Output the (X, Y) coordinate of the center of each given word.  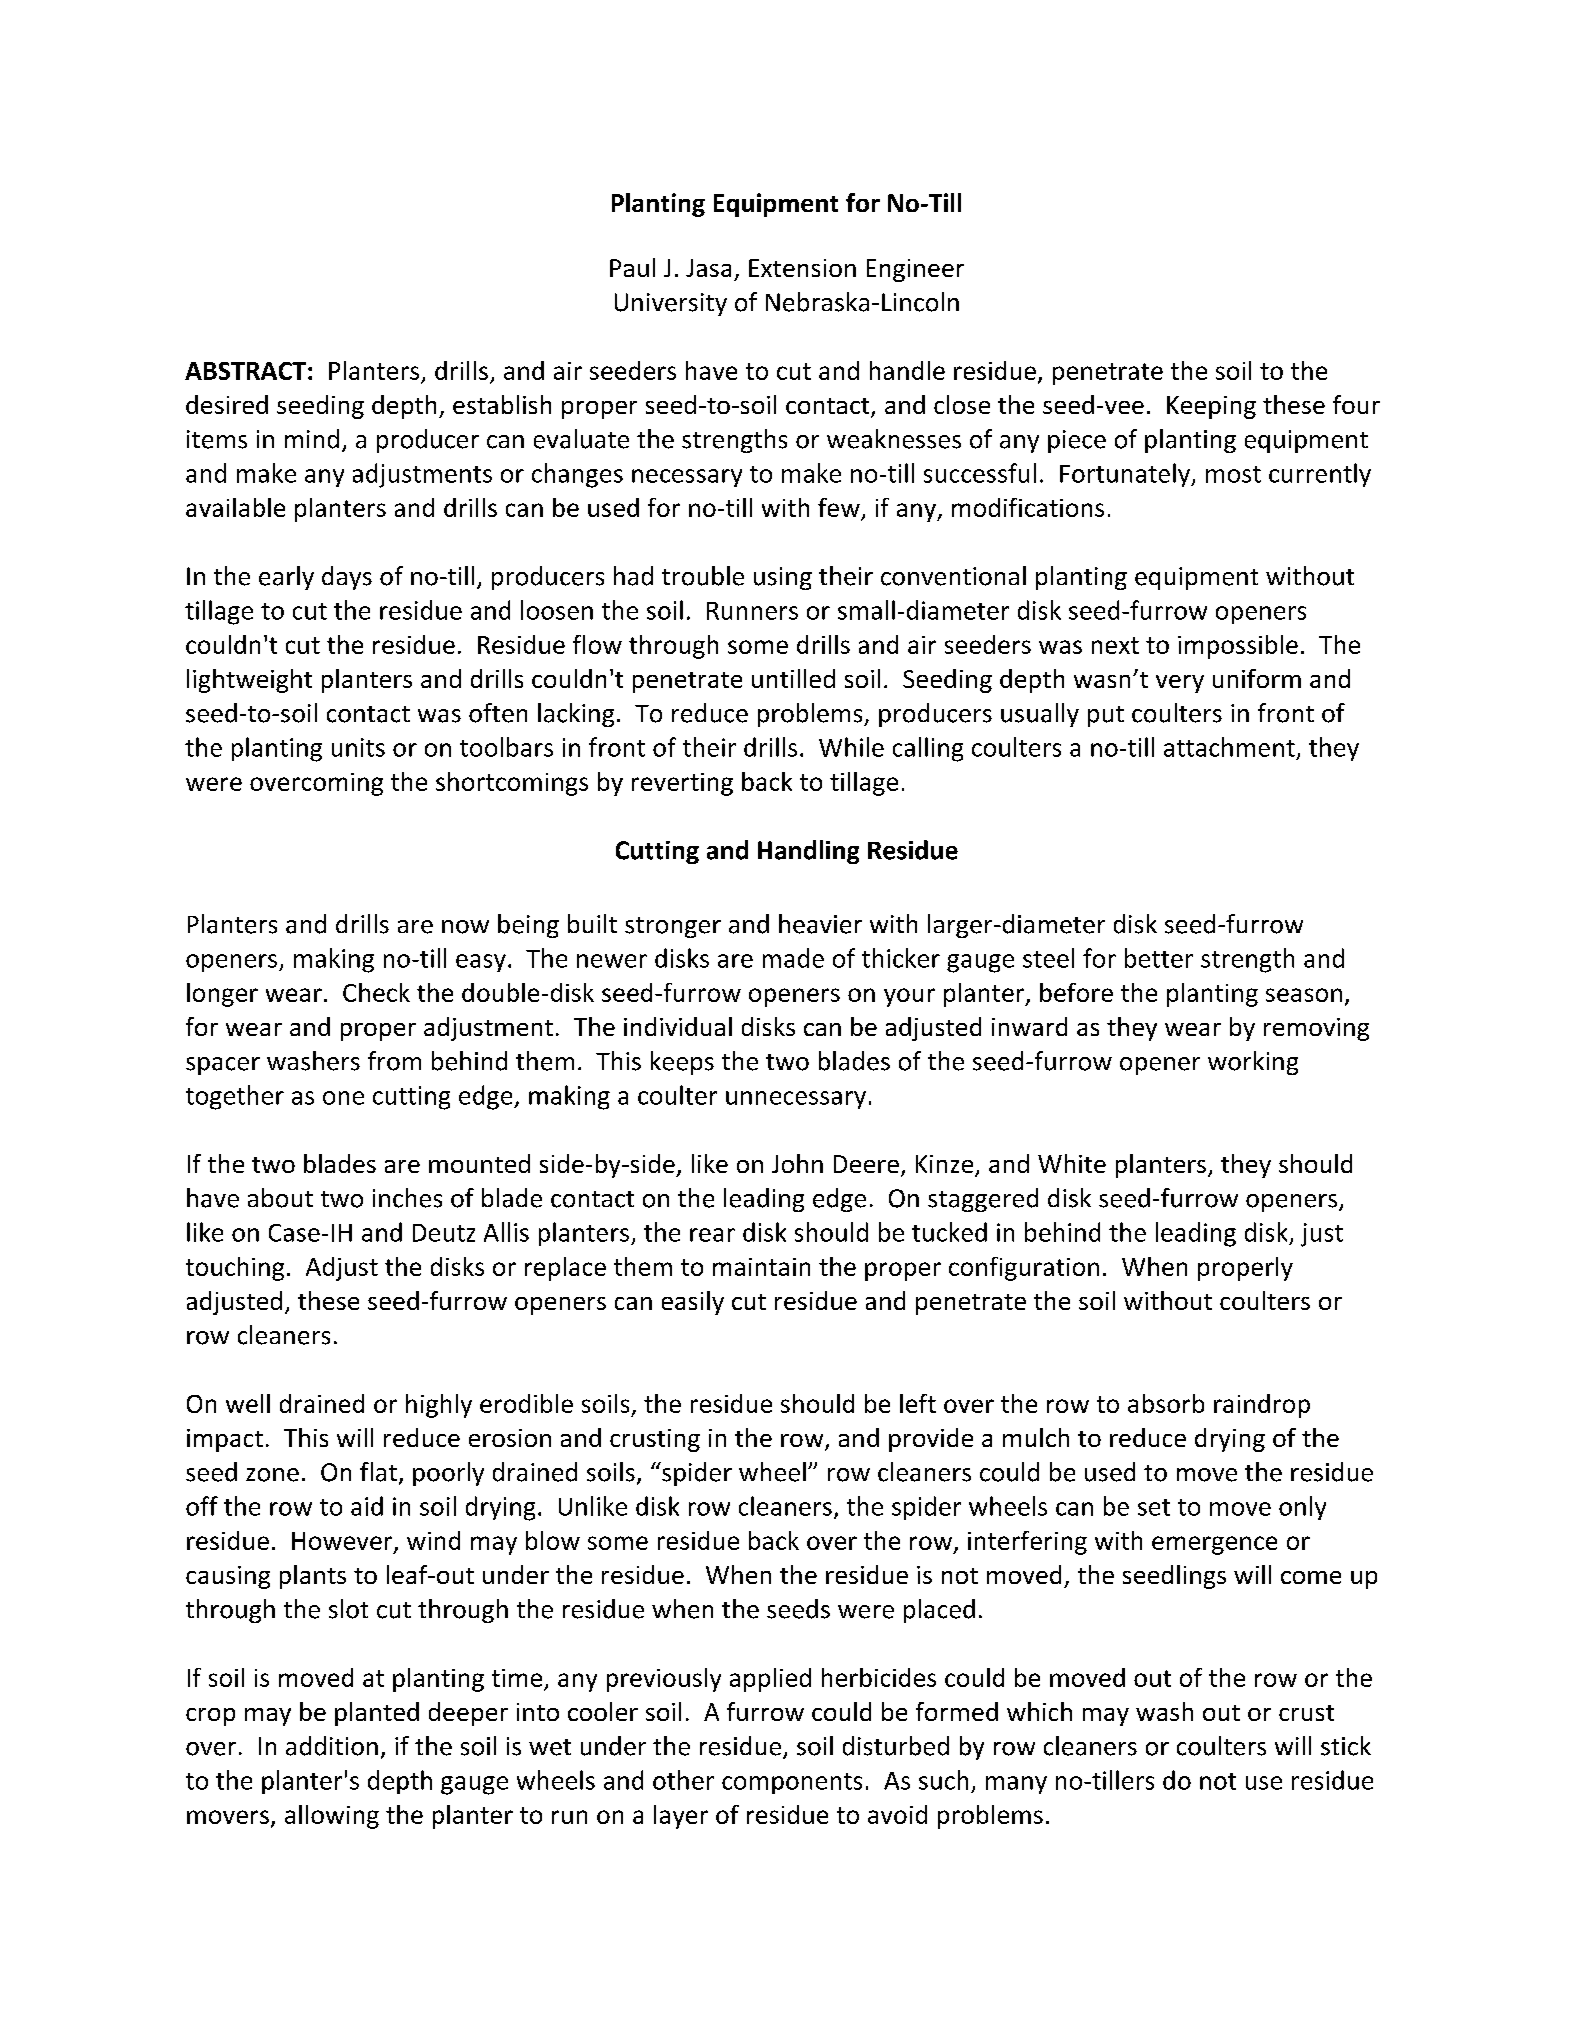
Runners (752, 611)
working (1253, 1063)
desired (227, 404)
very (1180, 684)
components (792, 1783)
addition (332, 1746)
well (248, 1403)
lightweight (249, 681)
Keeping (1211, 407)
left (918, 1403)
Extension (802, 268)
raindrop (1262, 1406)
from (394, 1061)
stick (1346, 1746)
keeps (682, 1063)
